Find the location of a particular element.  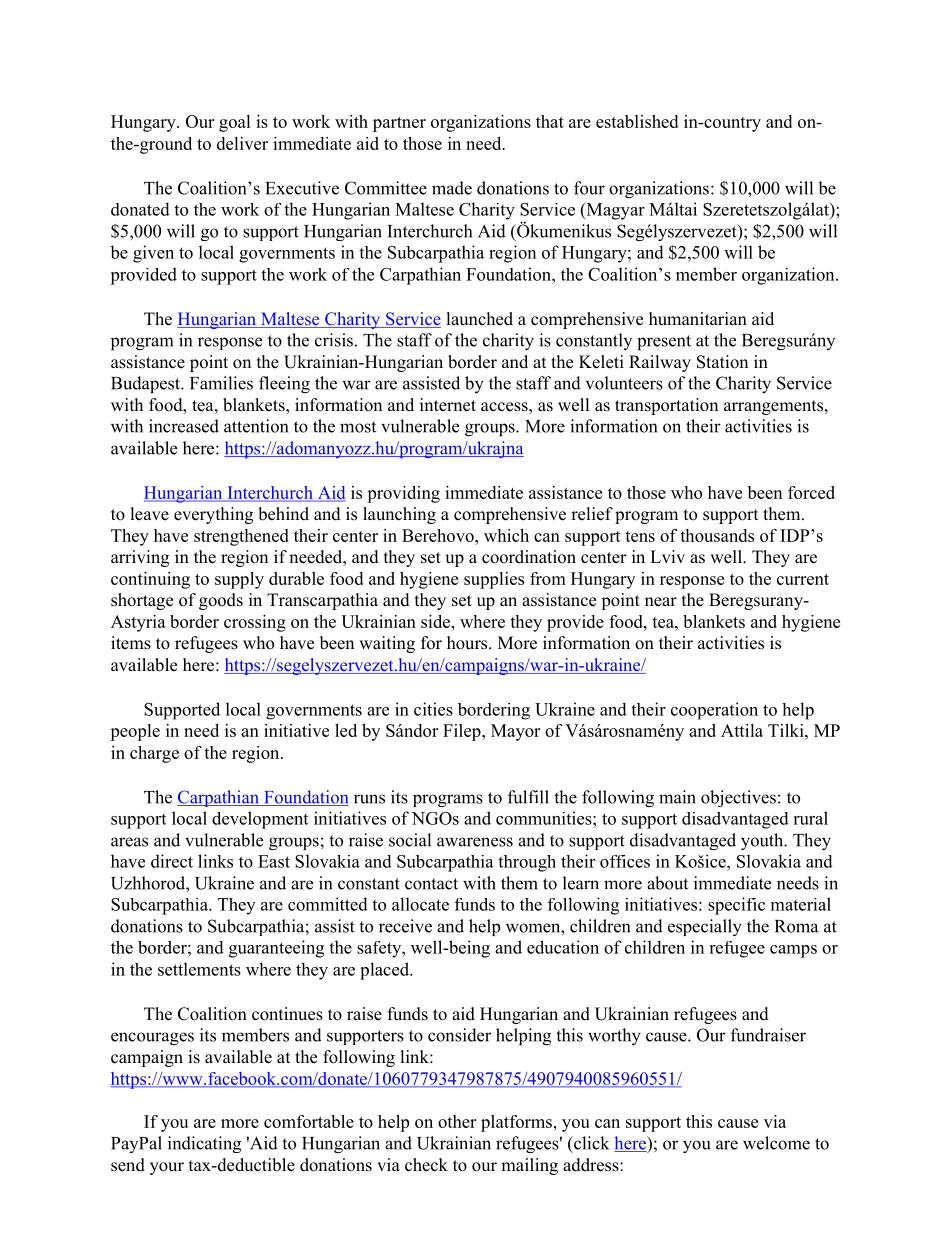

specific is located at coordinates (736, 906).
